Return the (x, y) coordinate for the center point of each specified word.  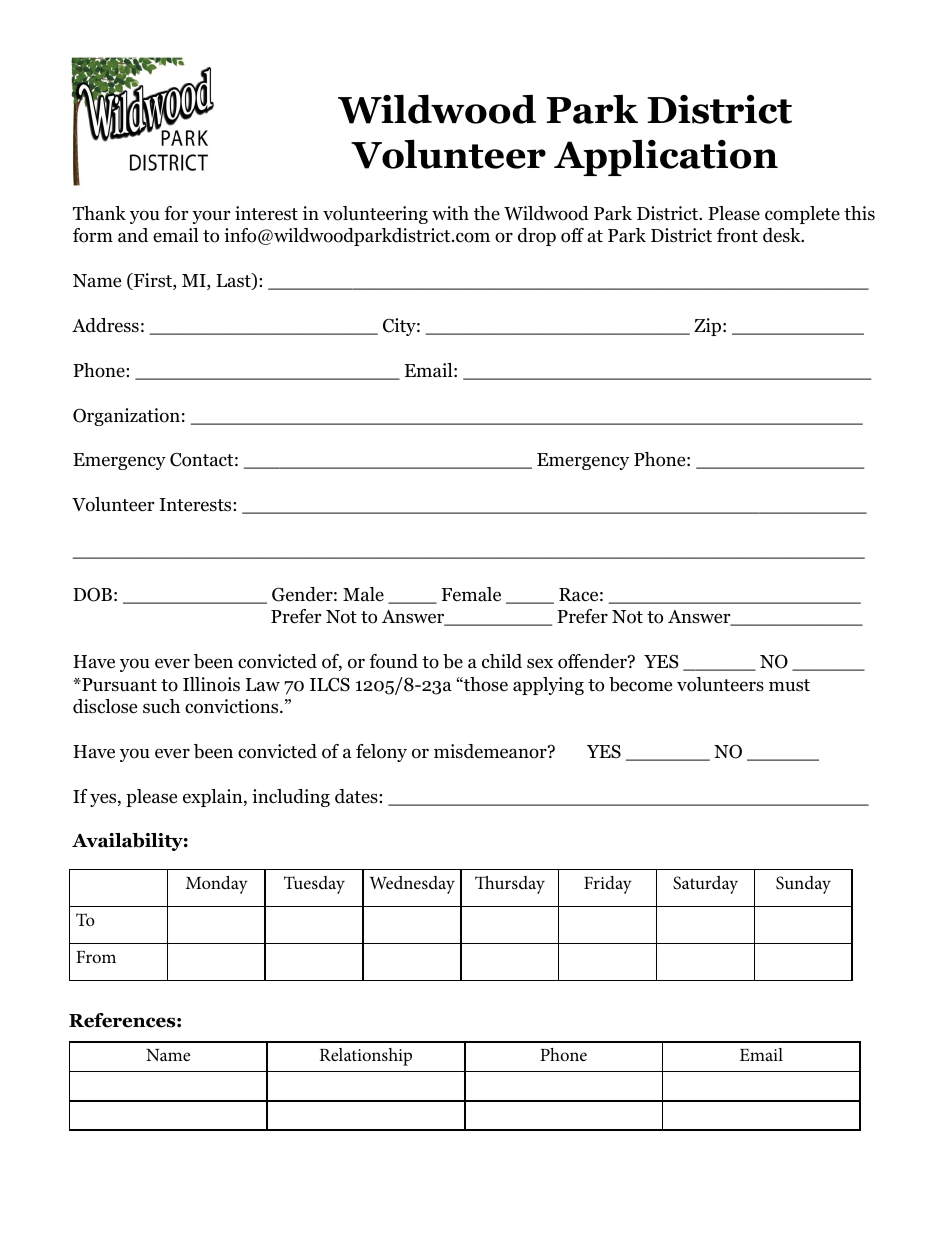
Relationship (366, 1057)
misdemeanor (491, 751)
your (211, 217)
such (161, 706)
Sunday (803, 885)
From (96, 957)
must (789, 685)
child (502, 661)
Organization (126, 417)
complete (802, 215)
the (487, 213)
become (640, 684)
